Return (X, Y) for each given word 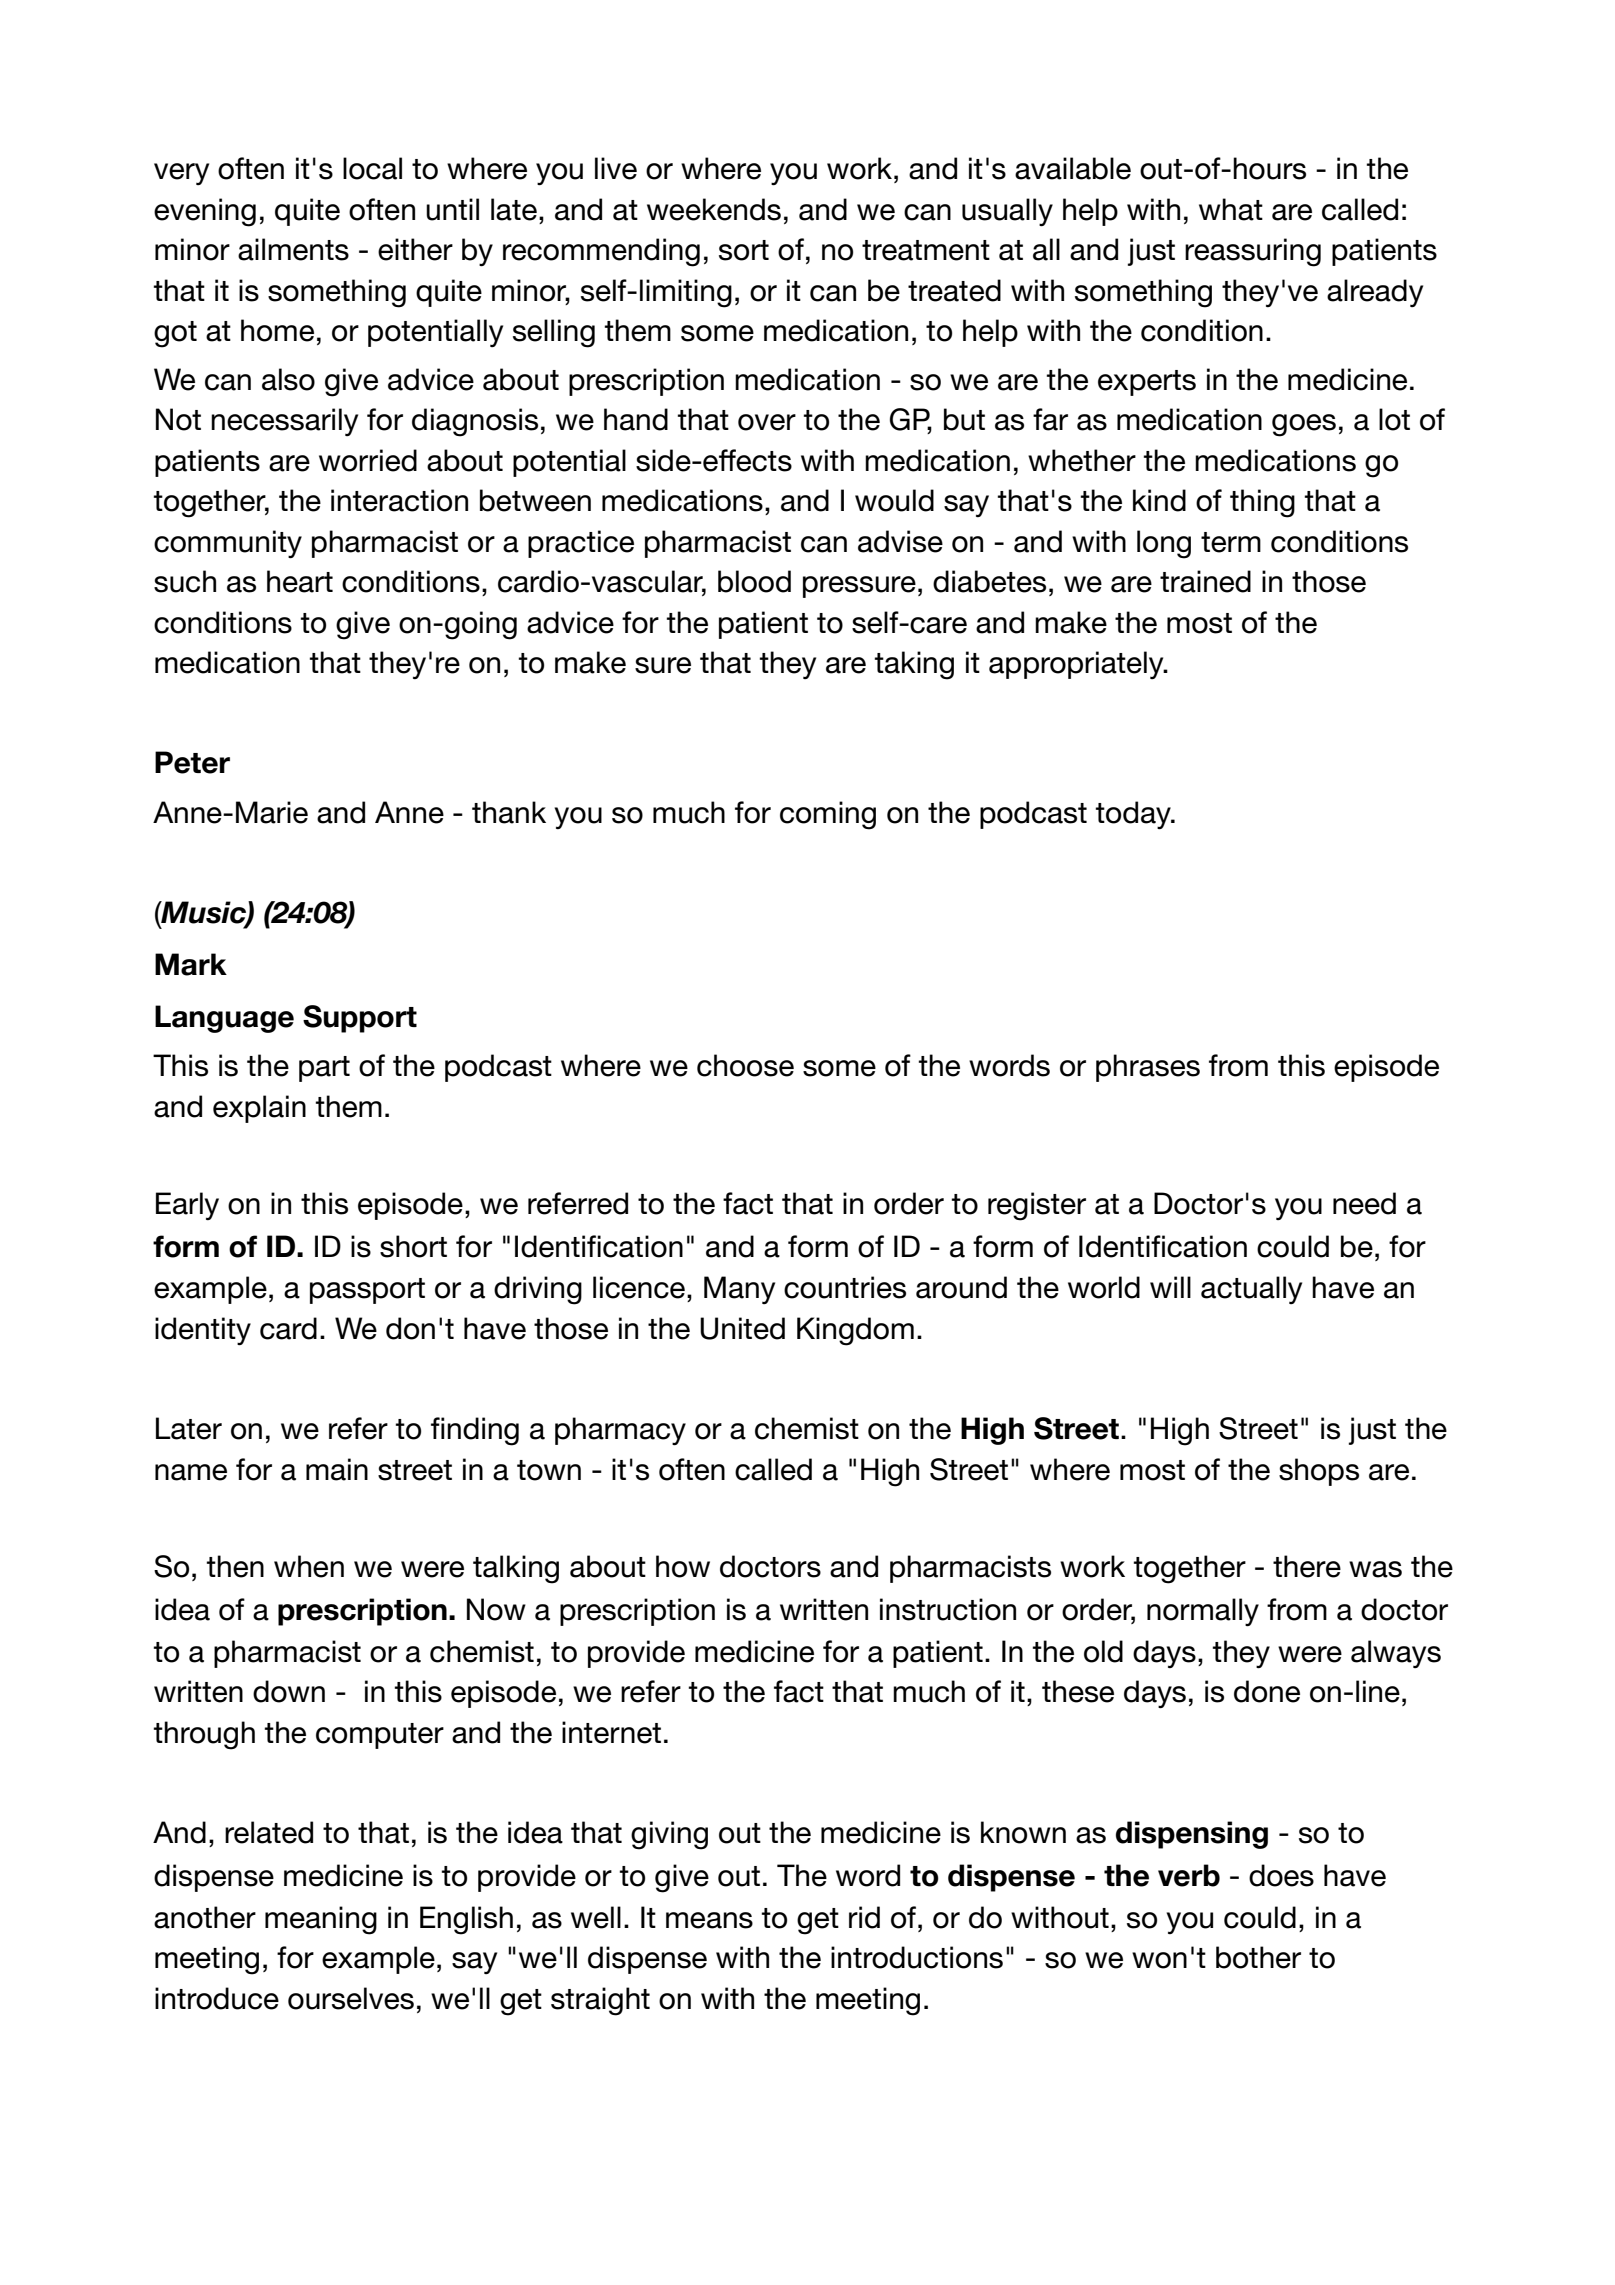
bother (1258, 1957)
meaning (321, 1920)
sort (744, 250)
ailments (293, 249)
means (709, 1920)
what (1231, 209)
